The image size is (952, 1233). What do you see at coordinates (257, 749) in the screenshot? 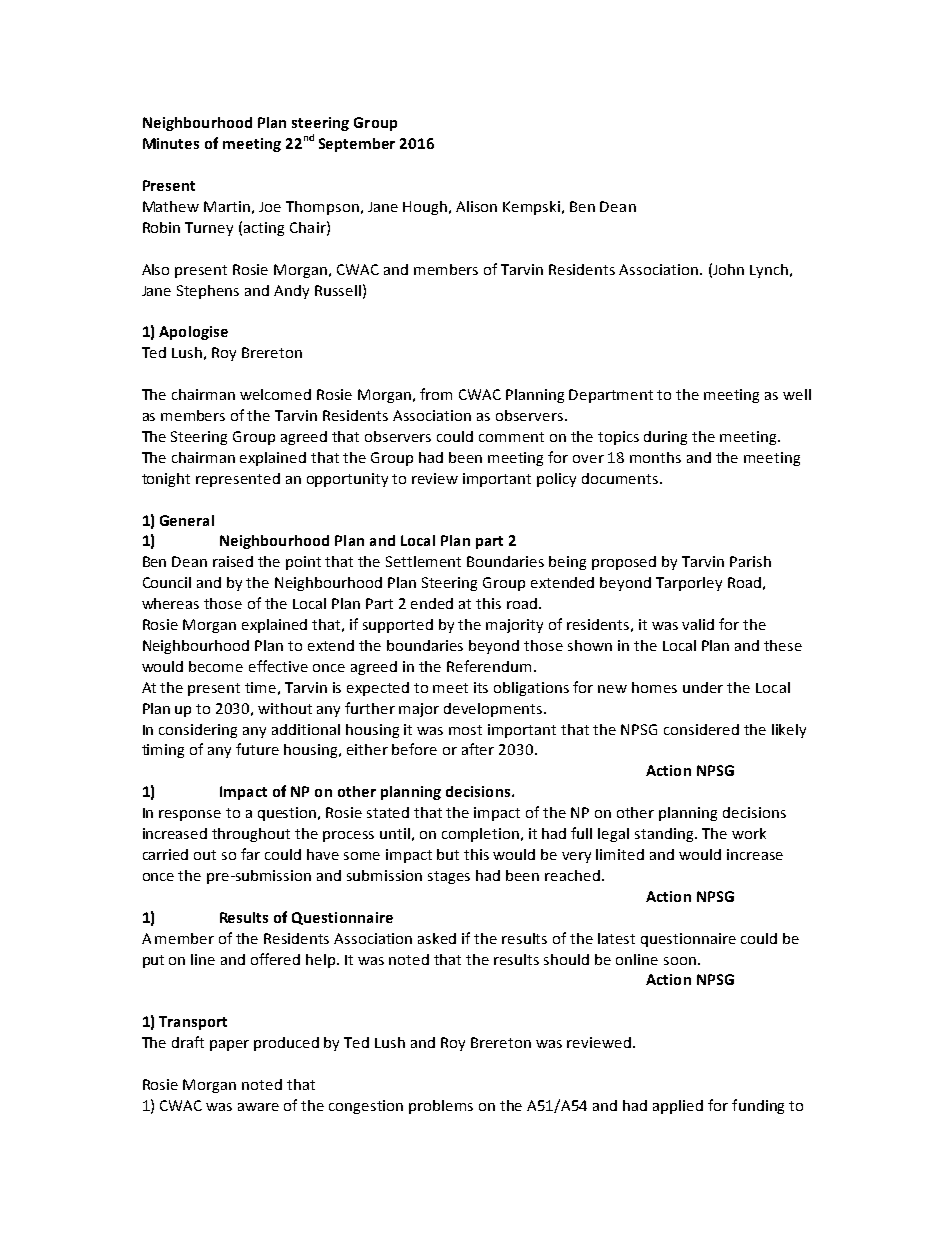
I see `future` at bounding box center [257, 749].
